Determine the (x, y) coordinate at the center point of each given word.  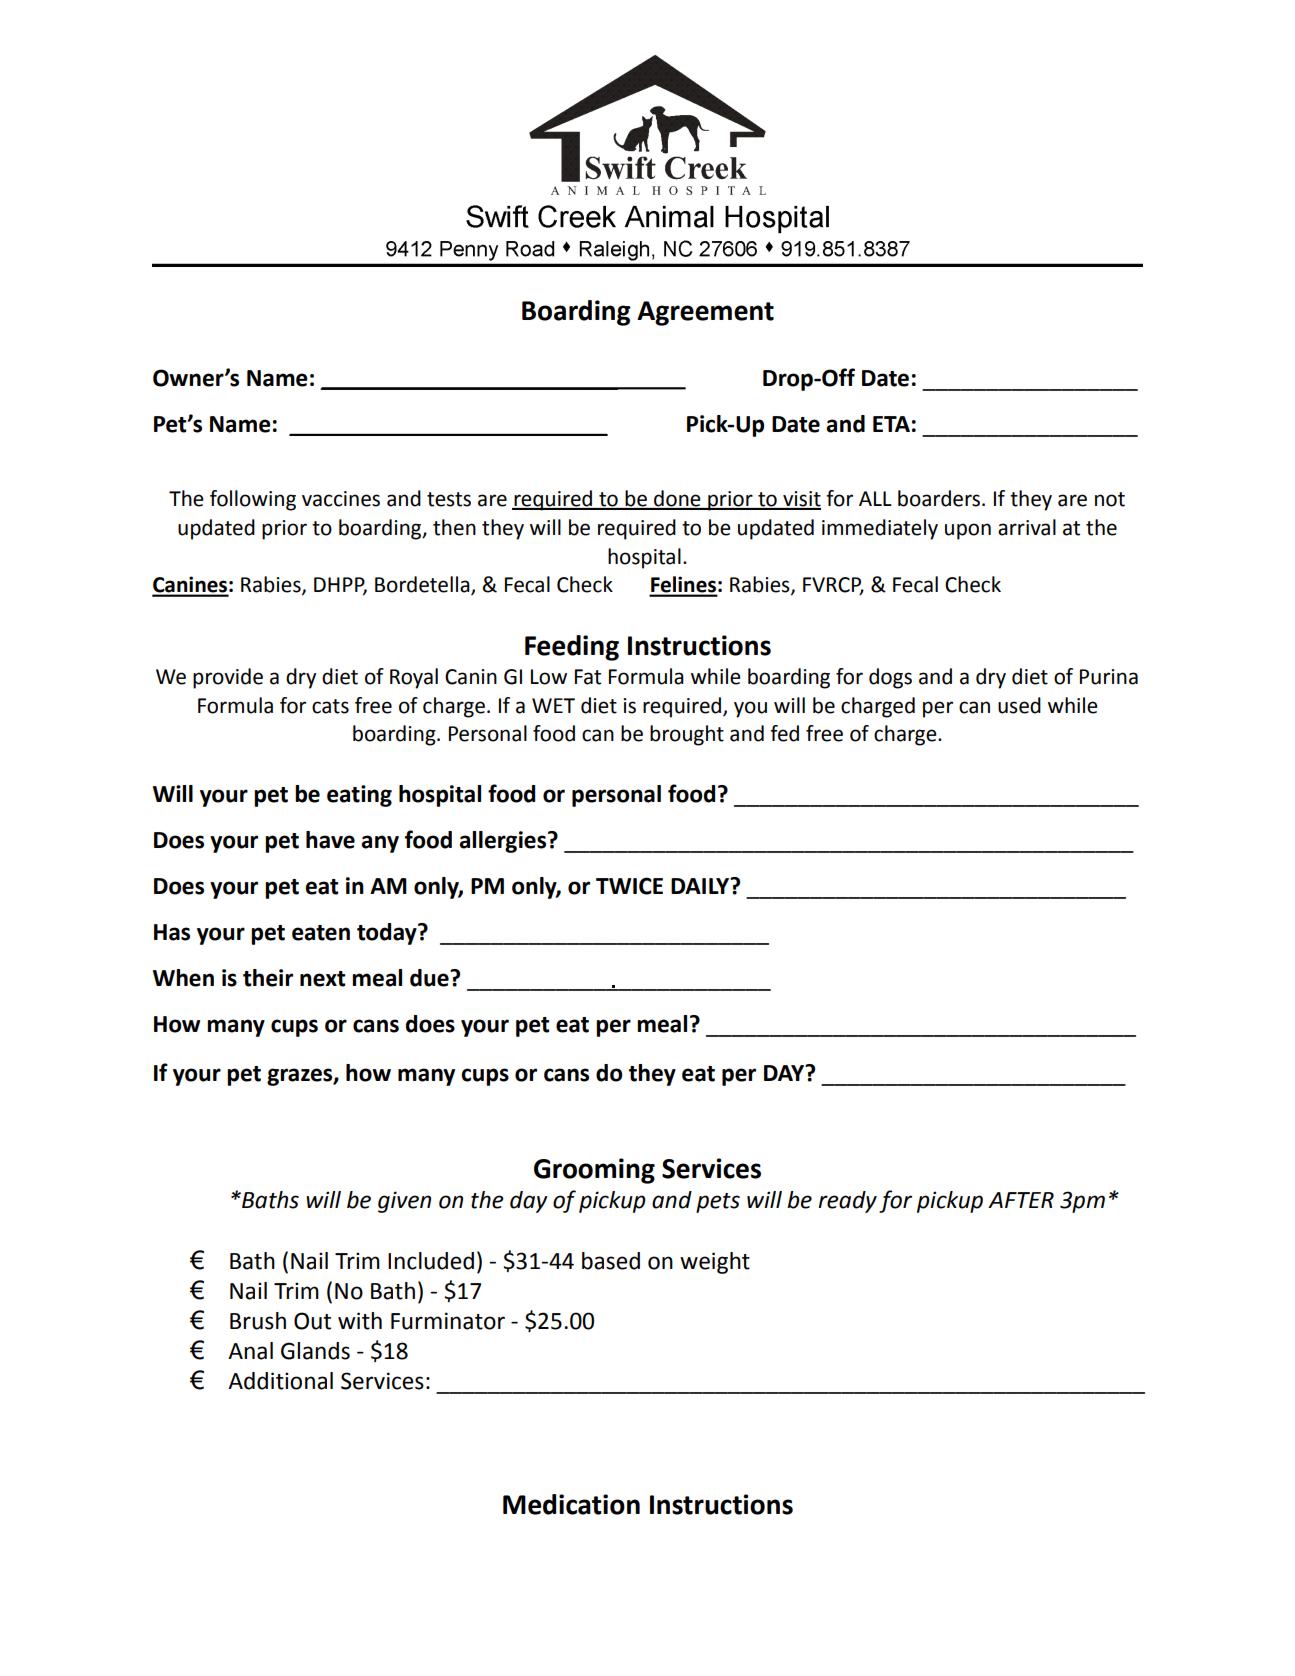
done (677, 499)
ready (847, 1202)
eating (359, 796)
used (1019, 705)
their (268, 978)
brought (687, 735)
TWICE (629, 886)
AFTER (1021, 1200)
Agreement (705, 313)
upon (968, 531)
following (253, 500)
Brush (258, 1321)
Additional (280, 1381)
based (611, 1261)
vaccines (341, 499)
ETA (891, 424)
